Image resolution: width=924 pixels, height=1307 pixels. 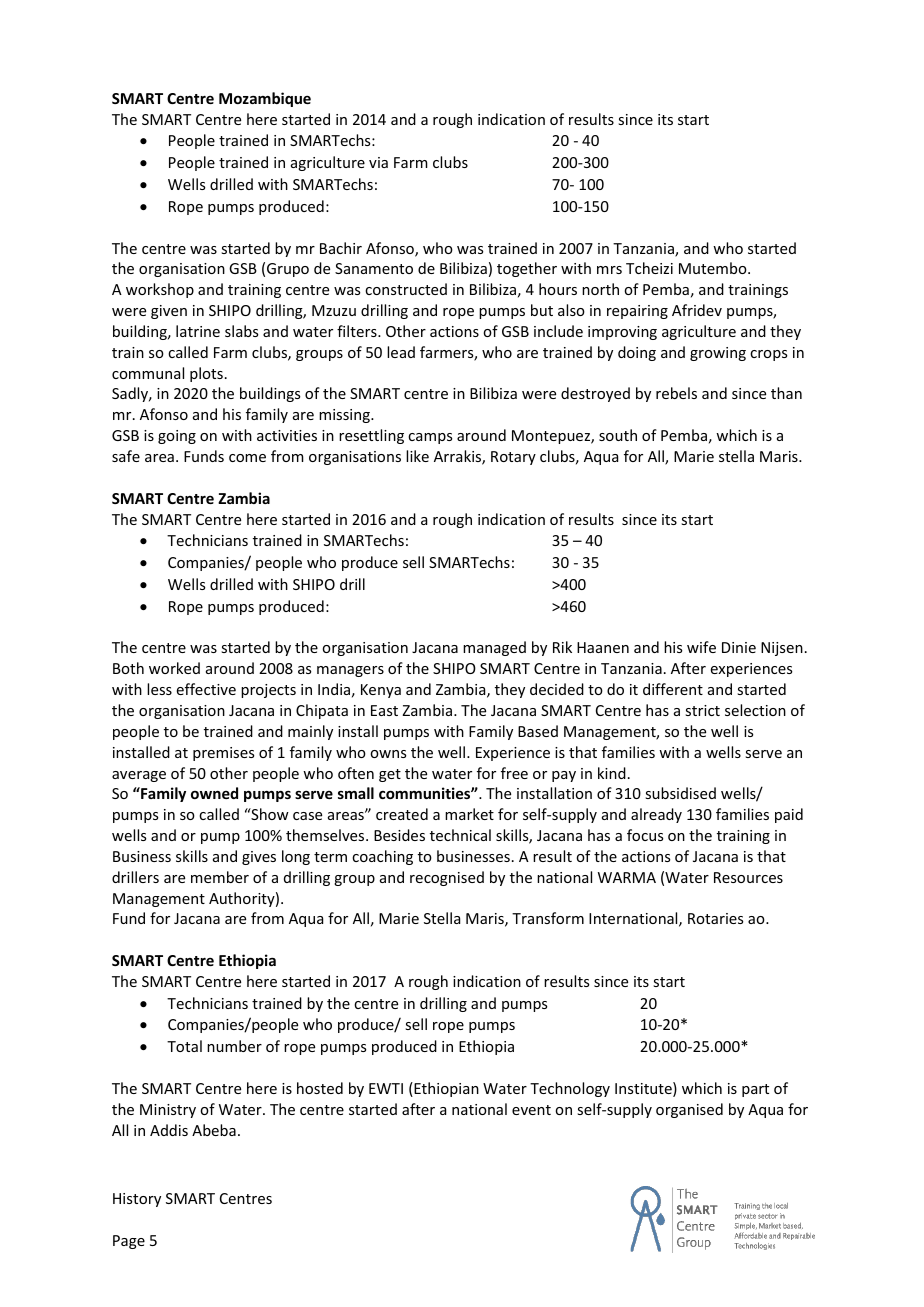 What do you see at coordinates (378, 162) in the document?
I see `via` at bounding box center [378, 162].
